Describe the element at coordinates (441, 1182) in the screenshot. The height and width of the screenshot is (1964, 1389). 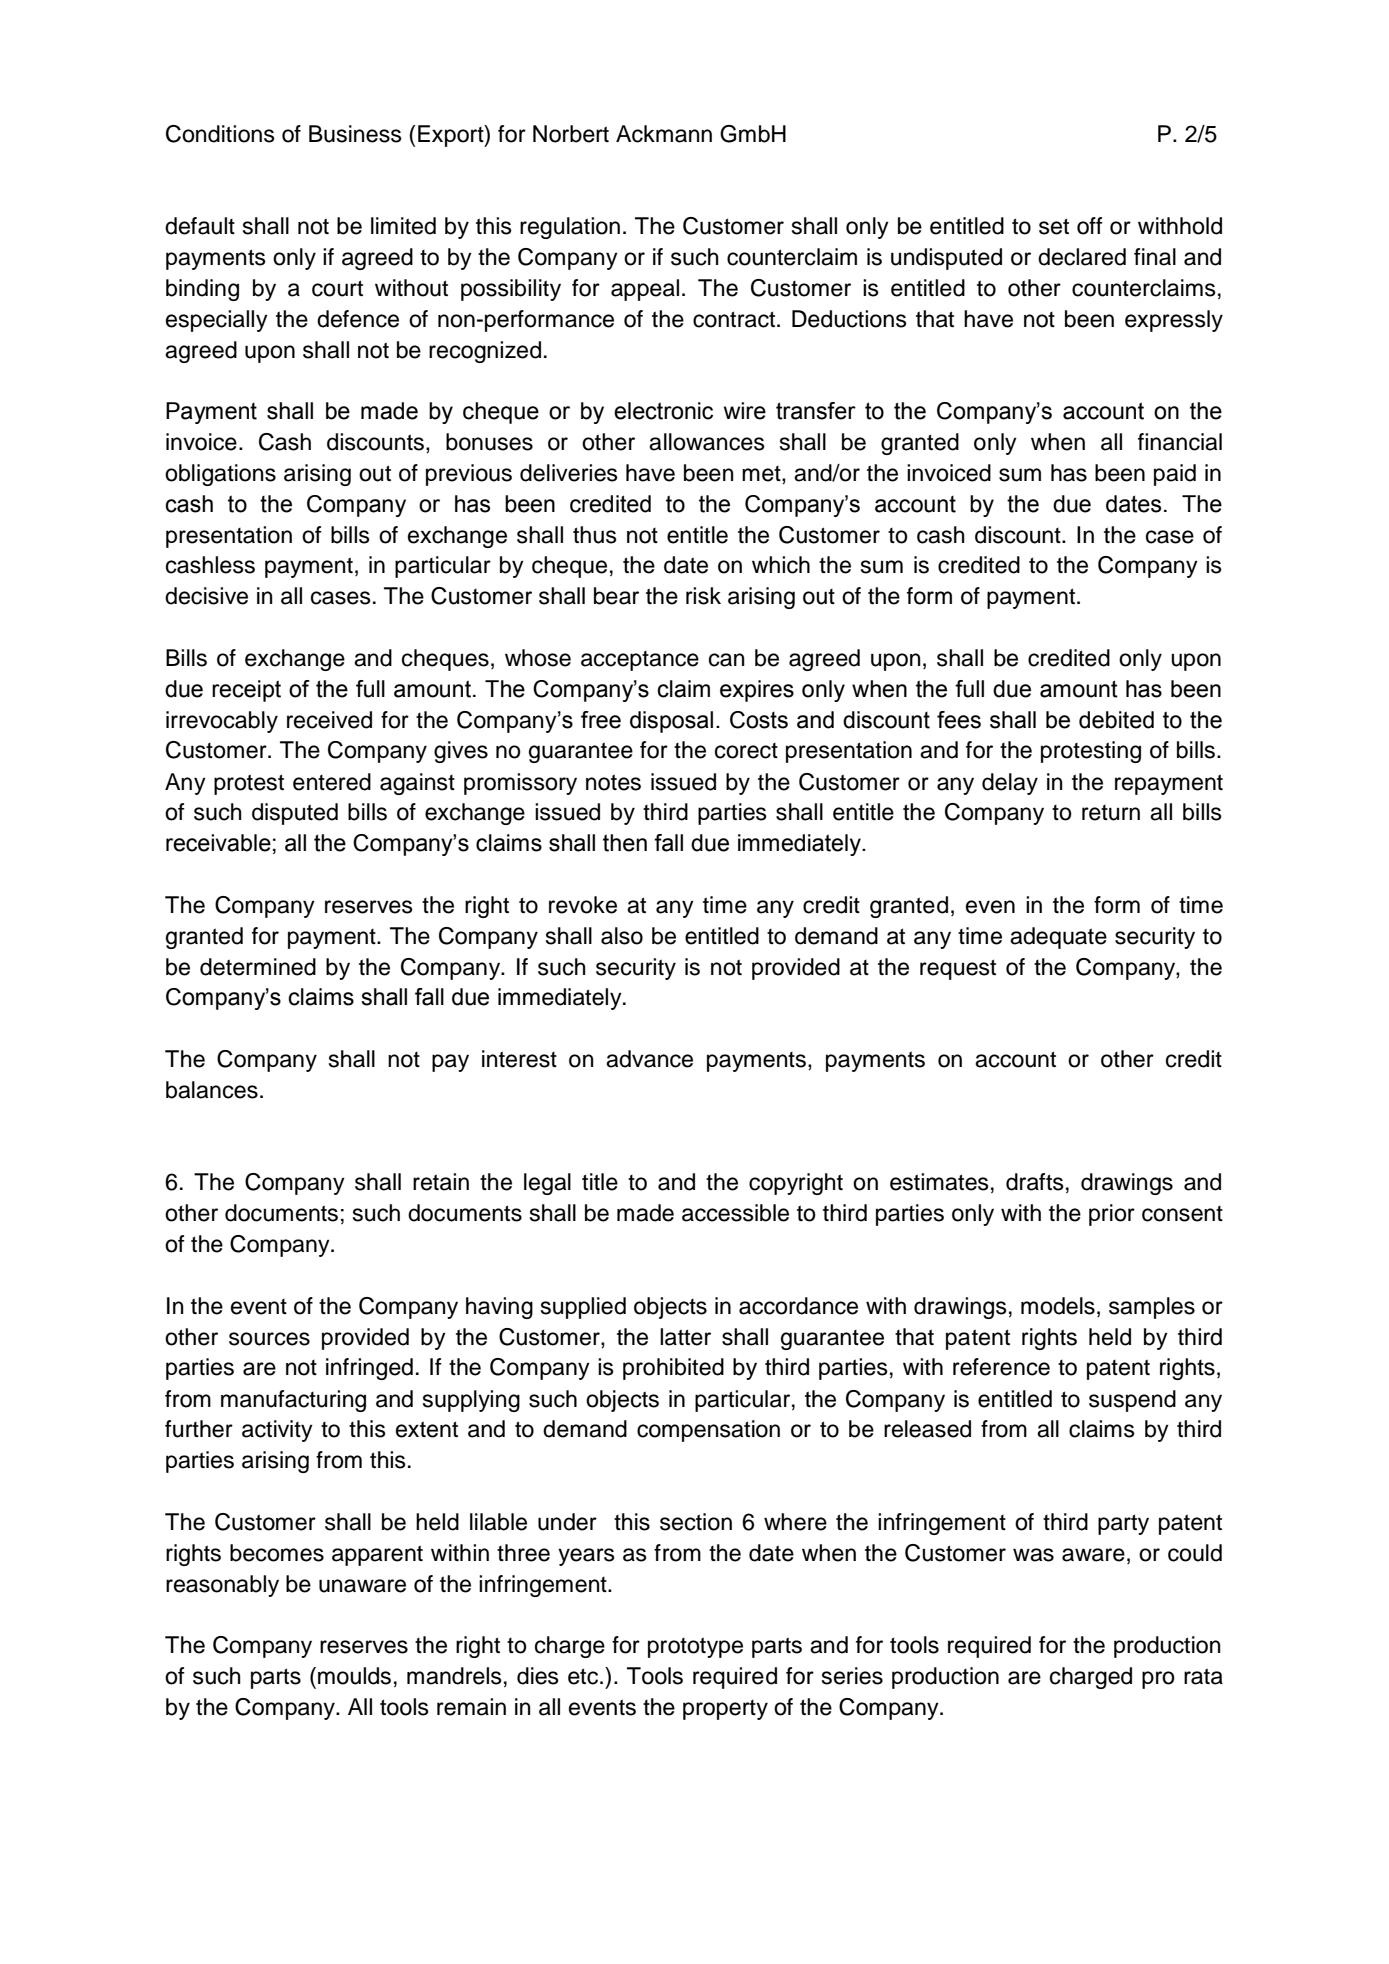
I see `retain` at that location.
